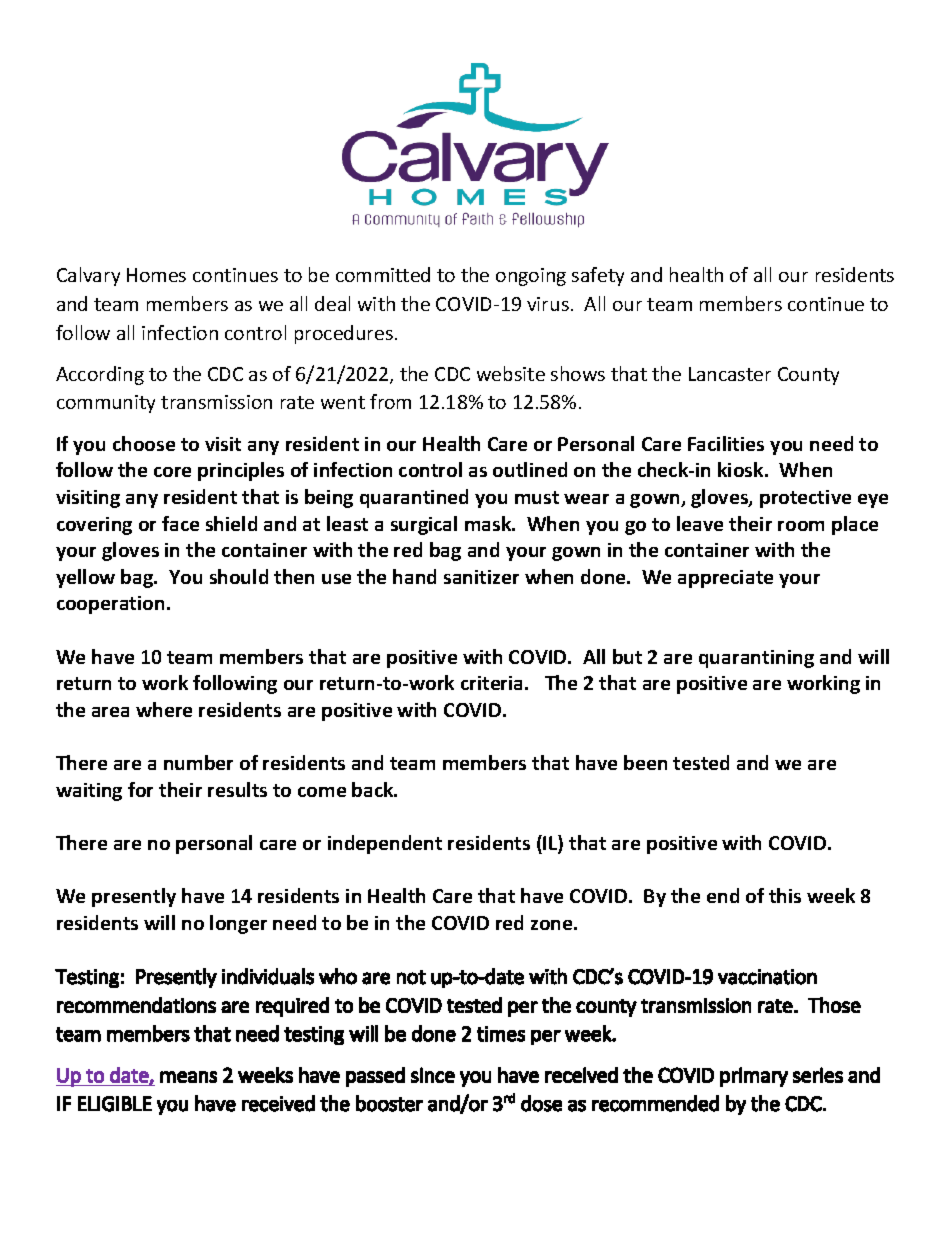  I want to click on where, so click(164, 709).
